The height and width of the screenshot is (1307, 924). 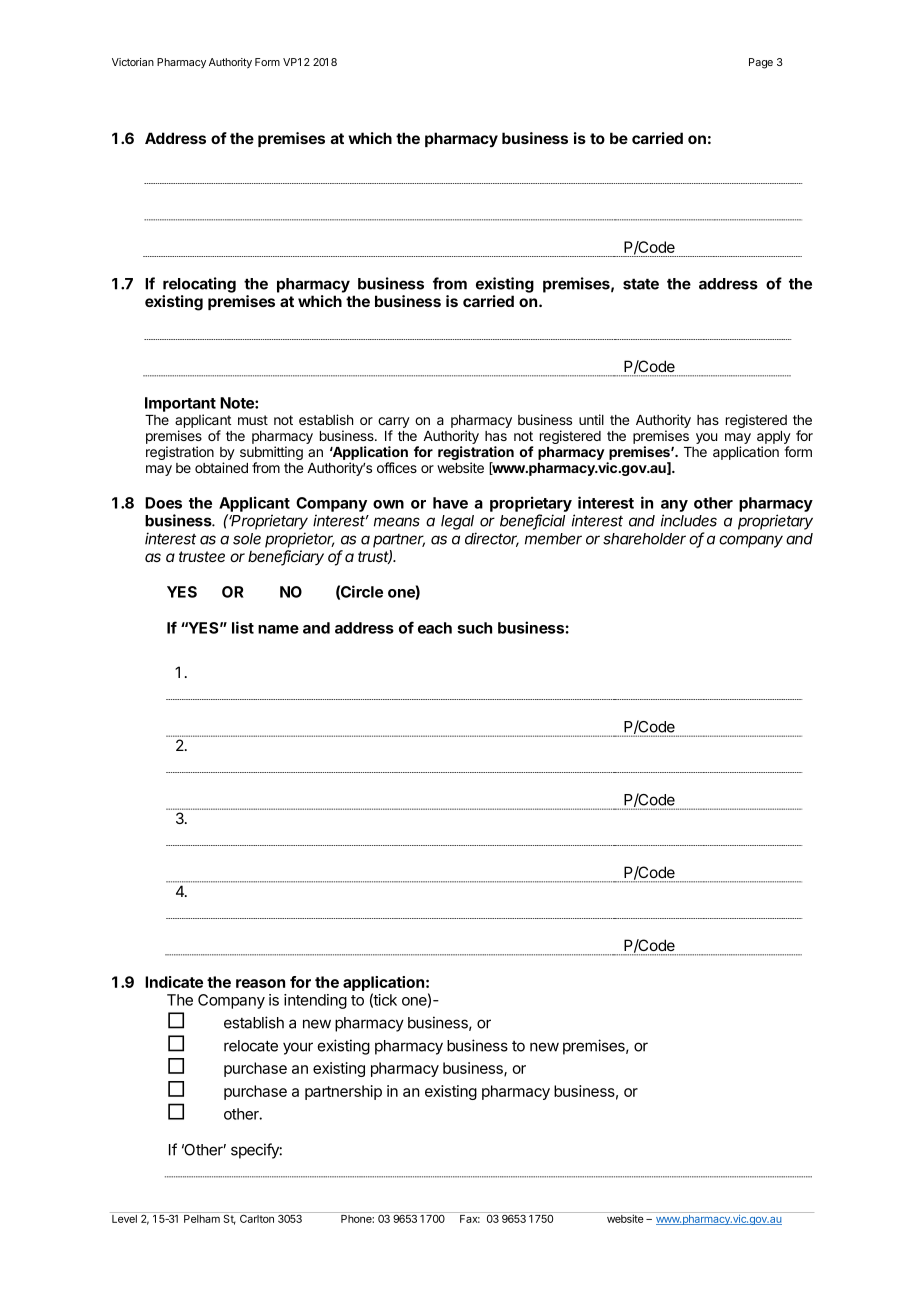 What do you see at coordinates (435, 628) in the screenshot?
I see `each` at bounding box center [435, 628].
